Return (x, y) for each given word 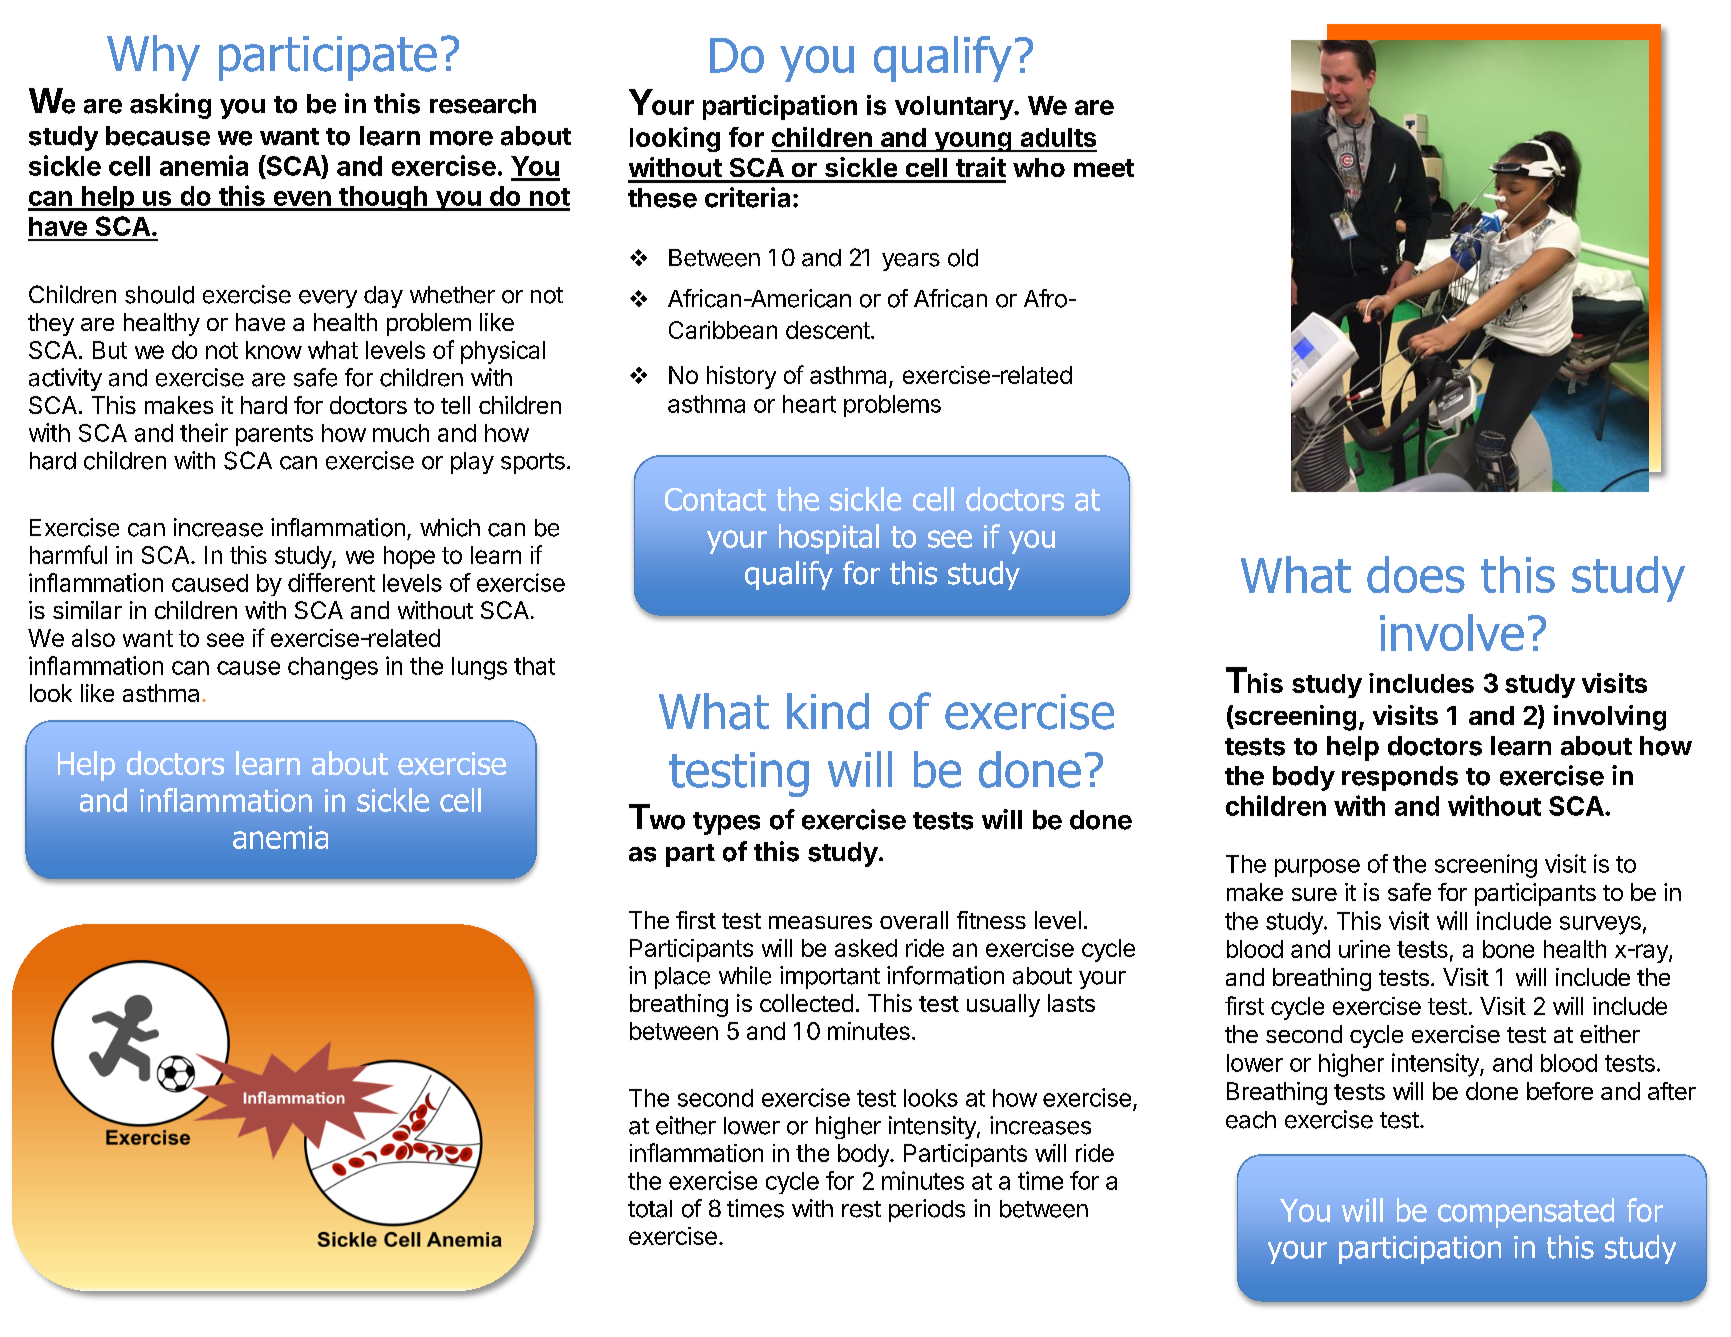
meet (1104, 168)
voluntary (955, 108)
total (650, 1209)
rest (861, 1209)
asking (170, 106)
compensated (1526, 1213)
